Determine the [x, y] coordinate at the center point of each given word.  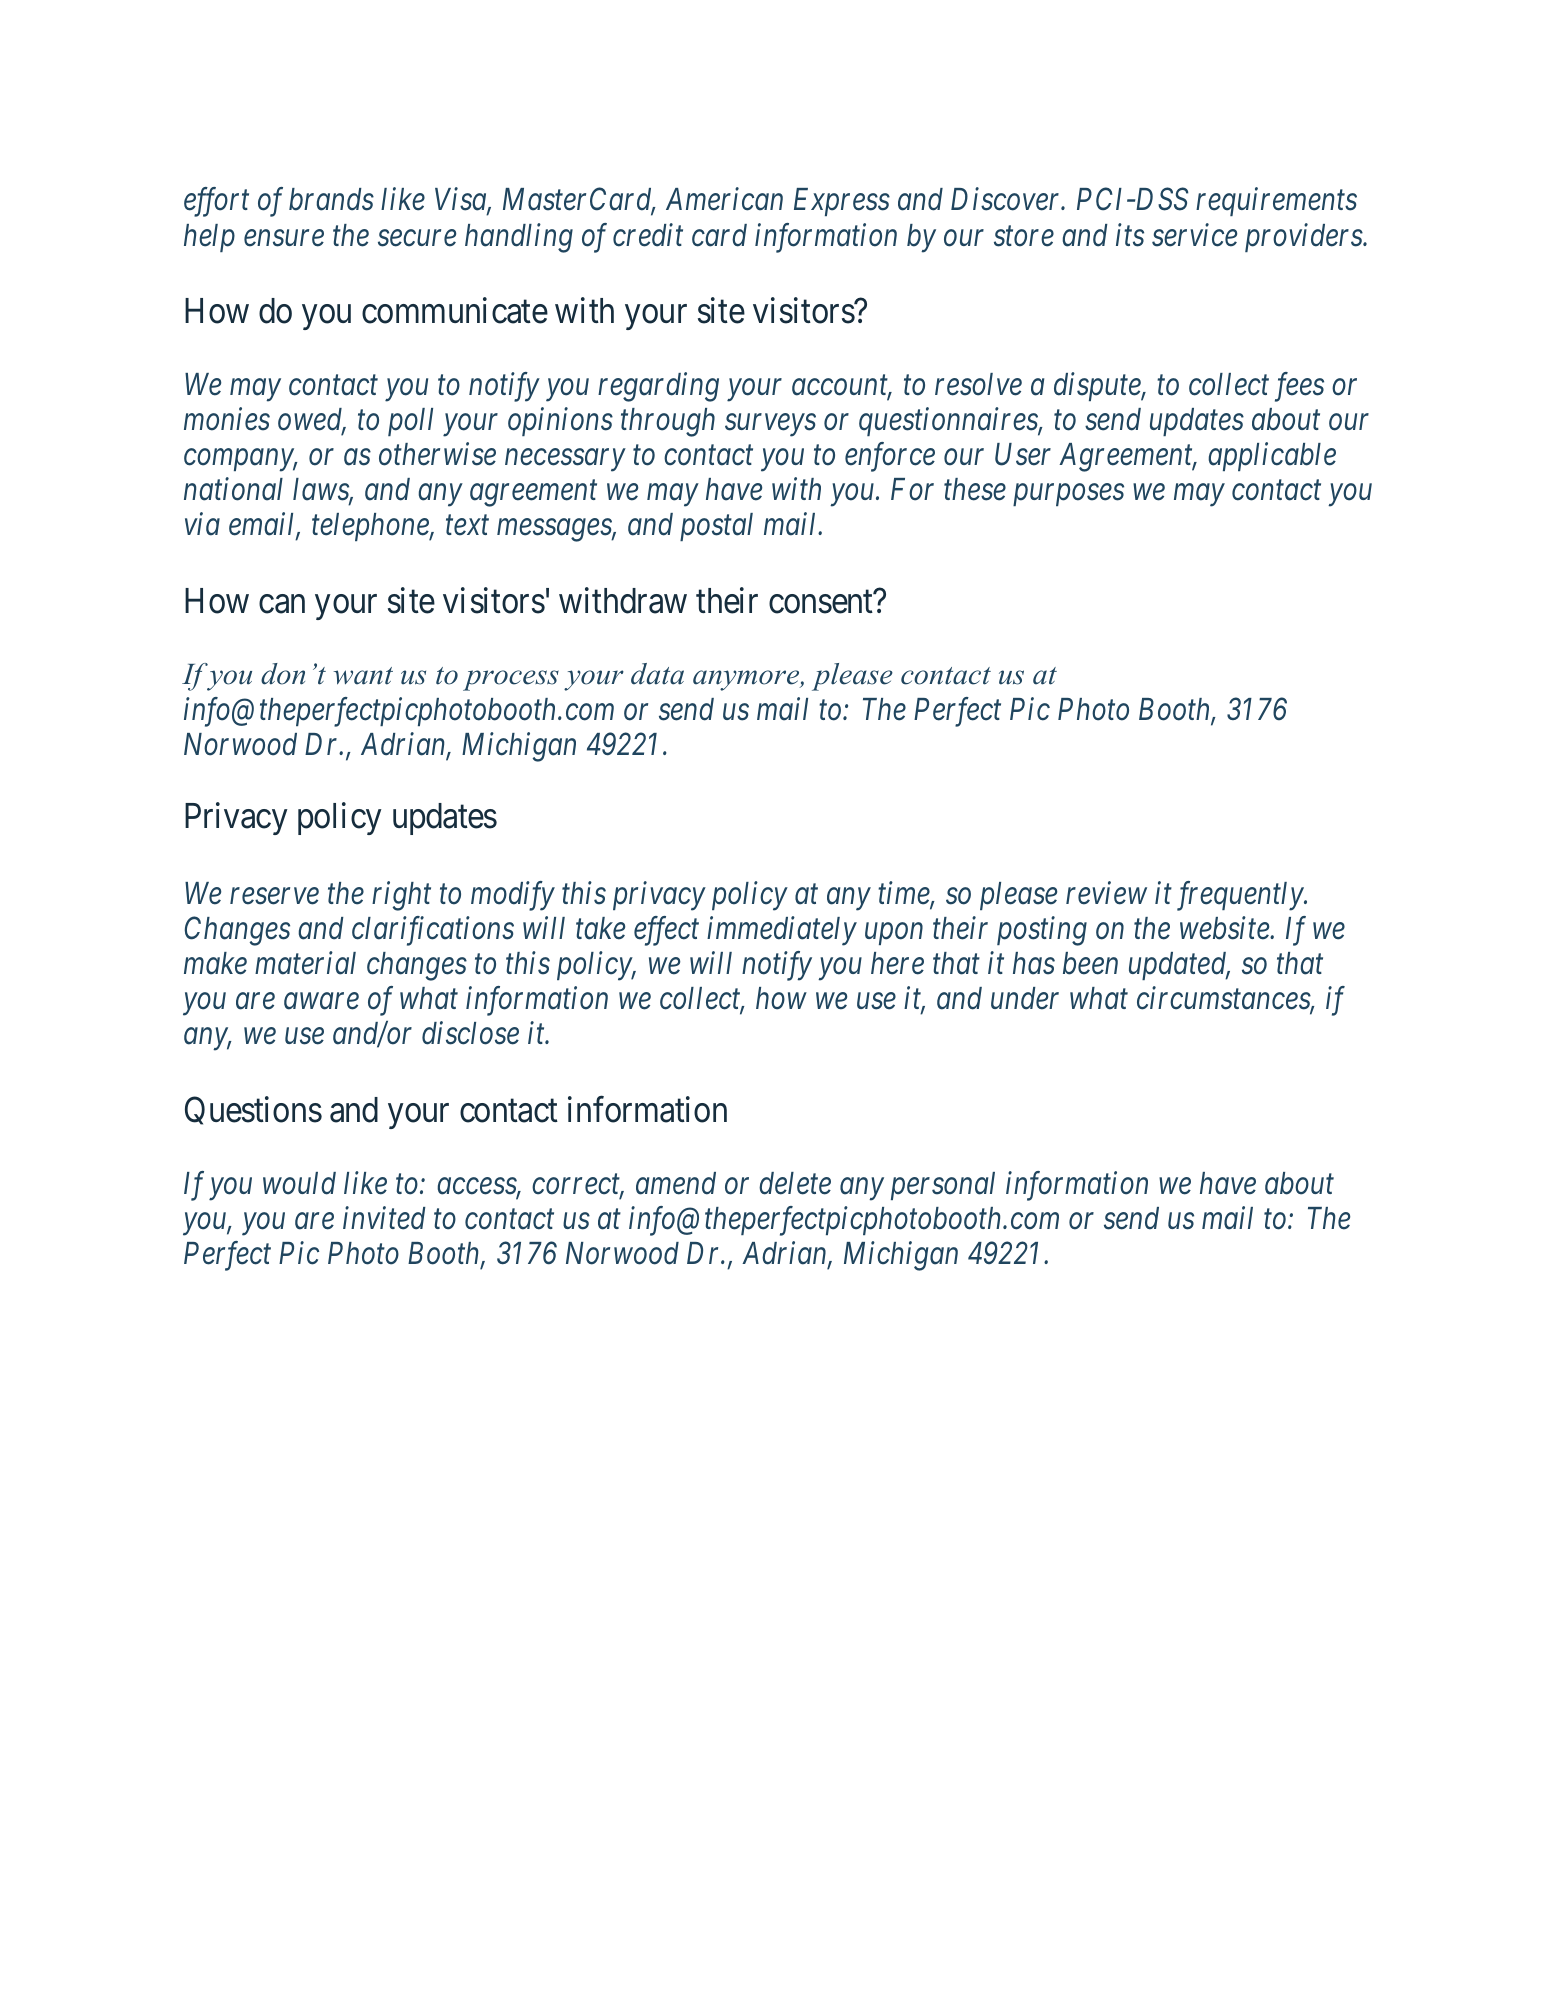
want [363, 676]
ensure [284, 238]
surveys [770, 426]
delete [795, 1183]
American [724, 199]
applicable [1272, 456]
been [1090, 963]
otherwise [437, 454]
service [1194, 235]
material [305, 963]
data [657, 674]
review [1106, 893]
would [299, 1183]
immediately [782, 931]
